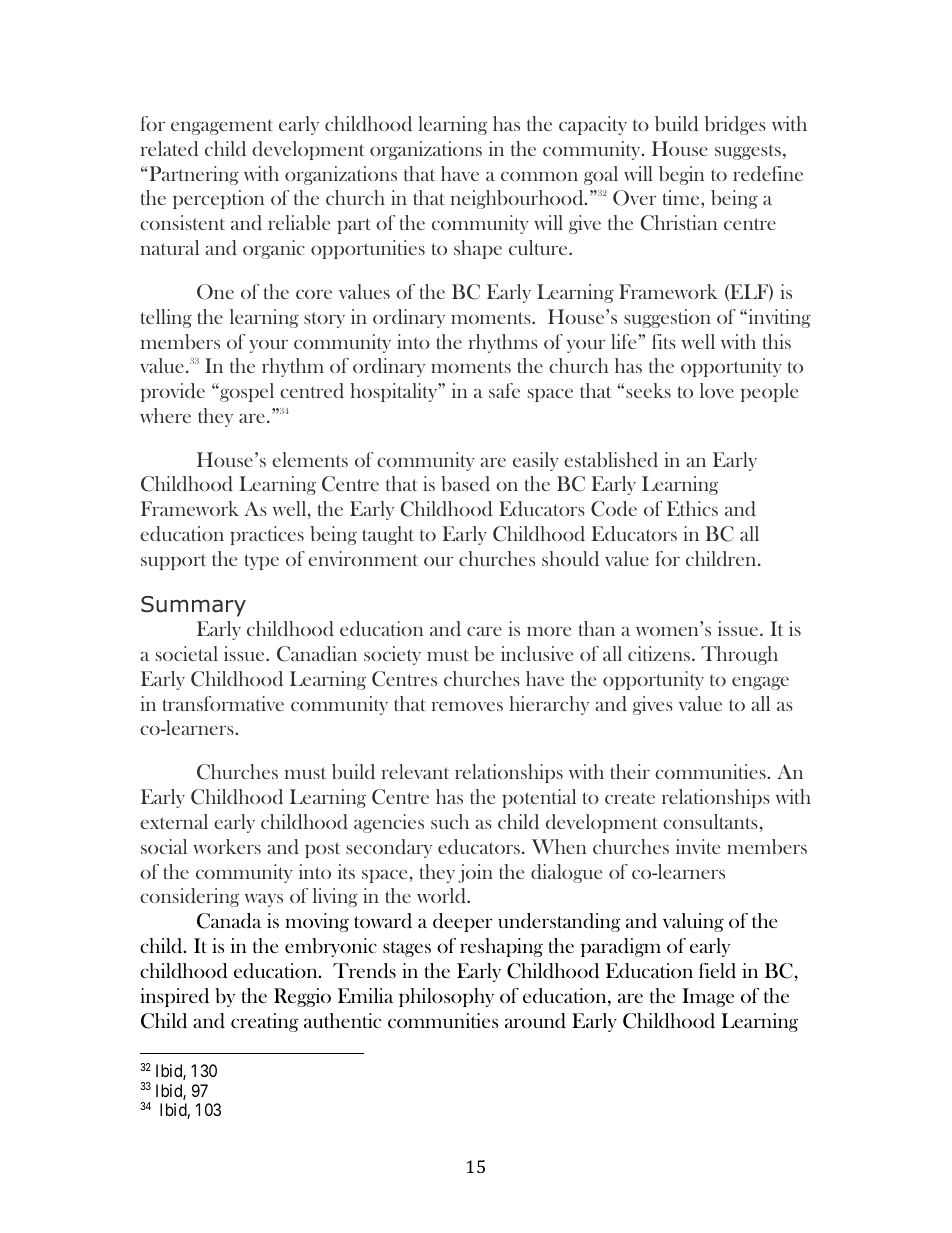 This screenshot has width=952, height=1233. What do you see at coordinates (681, 175) in the screenshot?
I see `begin` at bounding box center [681, 175].
